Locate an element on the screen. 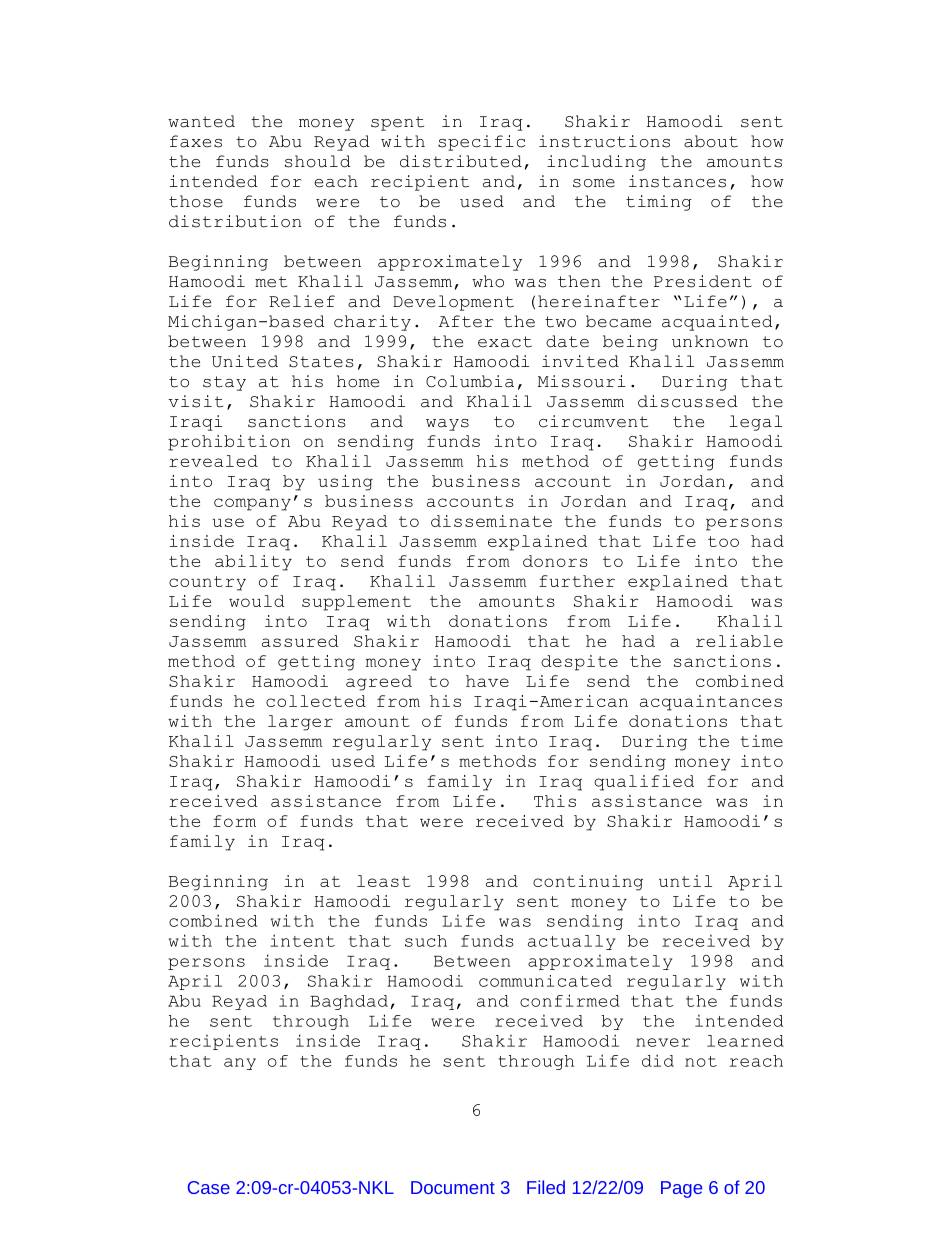  specific is located at coordinates (481, 143).
